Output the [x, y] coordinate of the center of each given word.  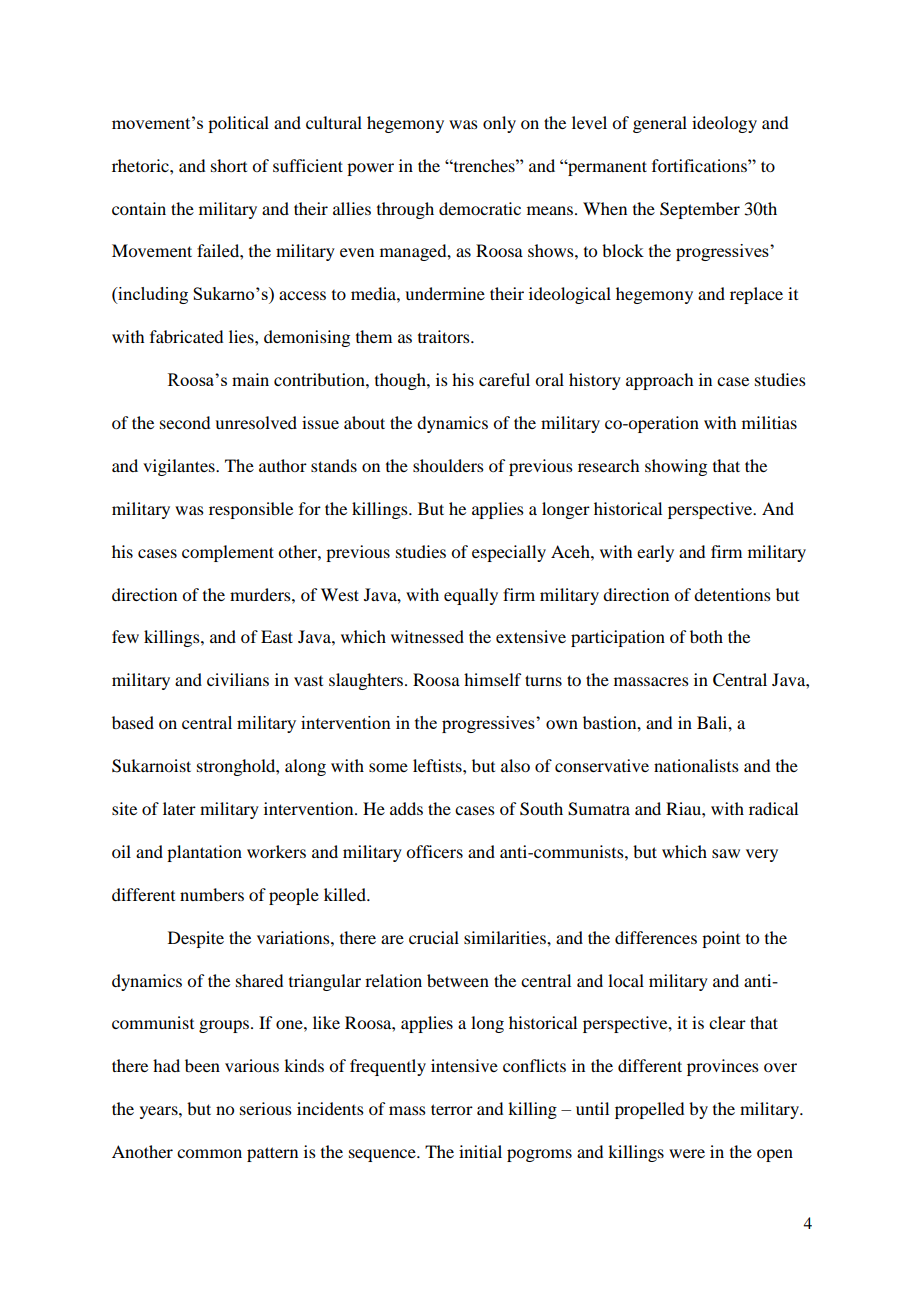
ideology [724, 124]
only [499, 124]
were [687, 1153]
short [229, 165]
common [209, 1153]
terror [452, 1109]
